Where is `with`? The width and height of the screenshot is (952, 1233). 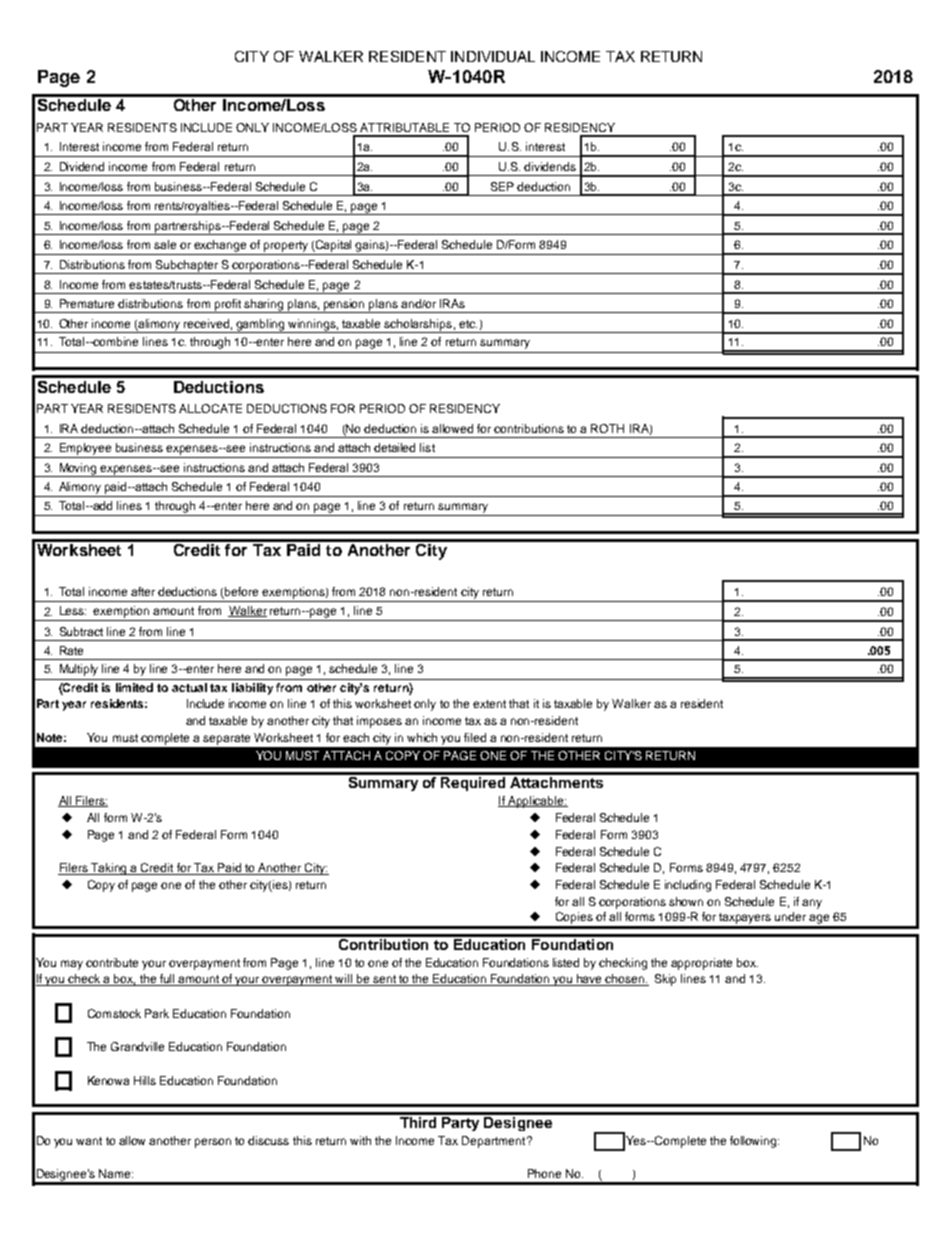
with is located at coordinates (360, 1140).
